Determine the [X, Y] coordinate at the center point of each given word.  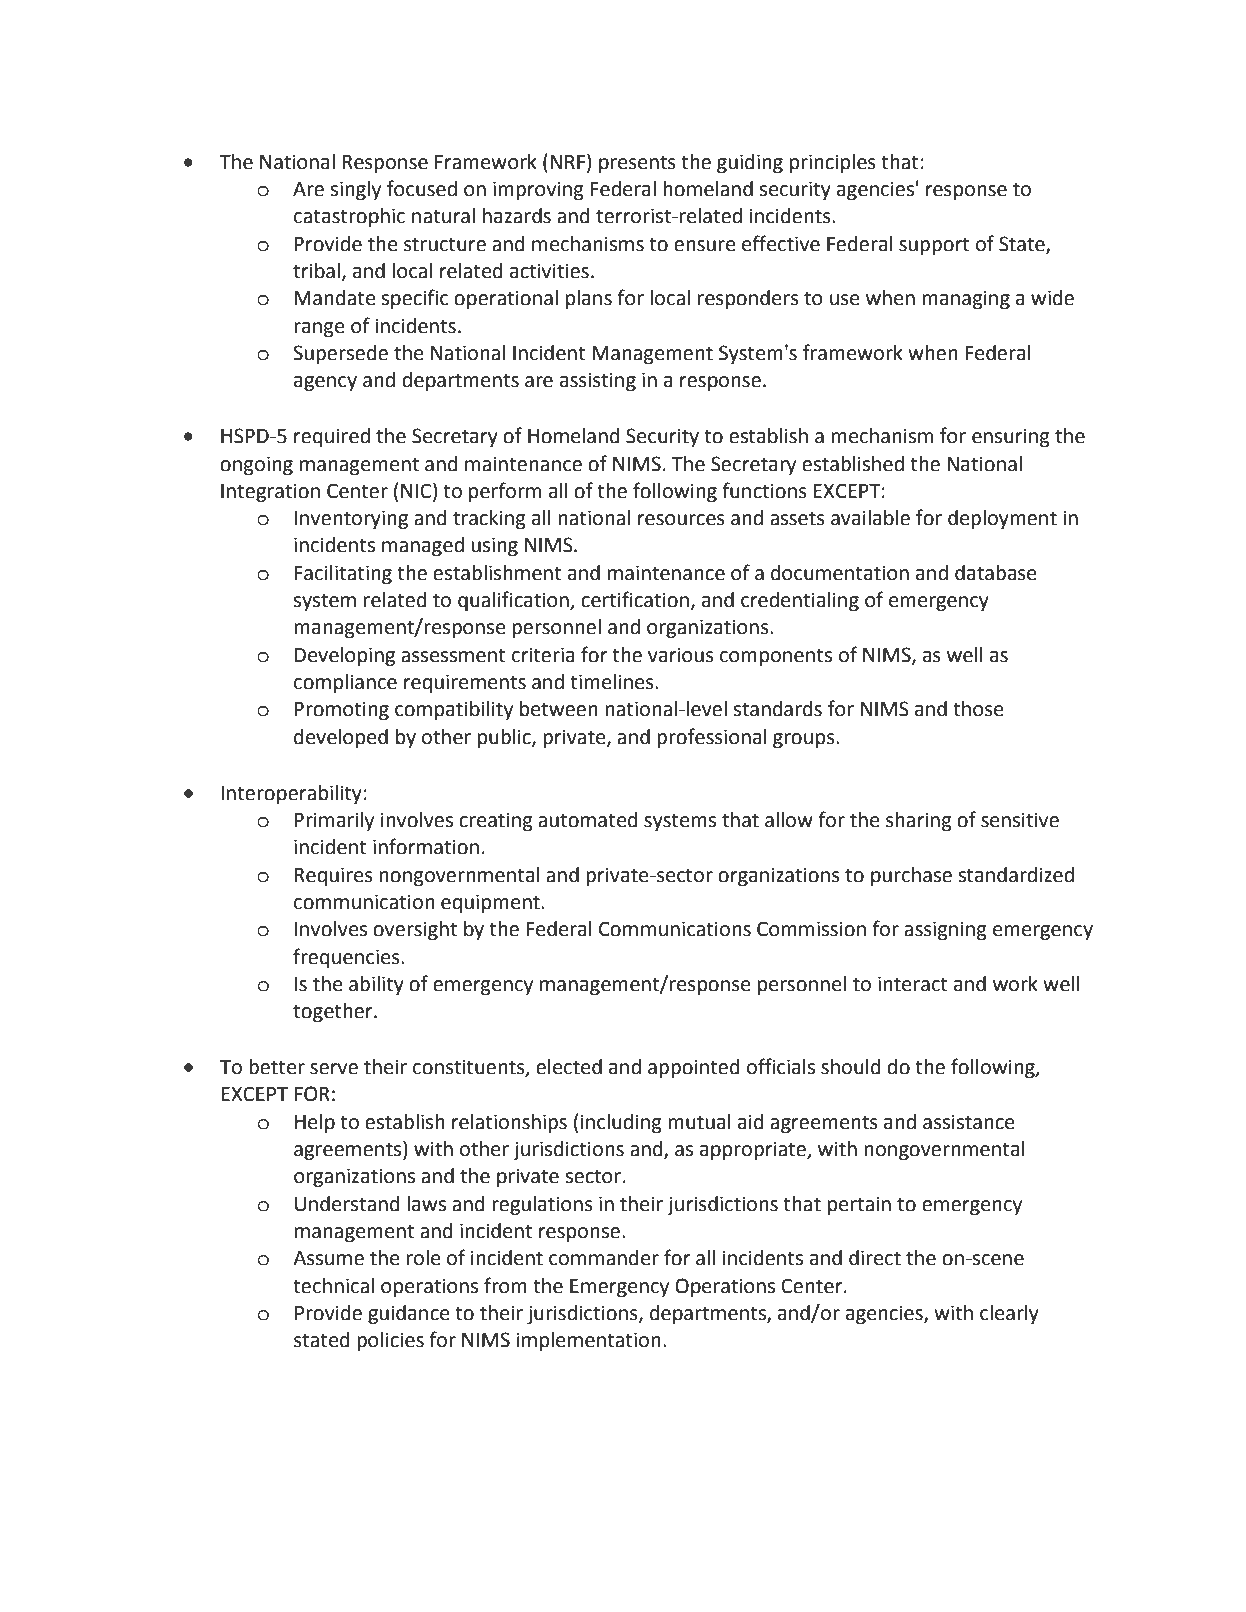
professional [712, 738]
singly [355, 191]
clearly [1009, 1315]
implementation [589, 1341]
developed [341, 738]
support [934, 246]
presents [637, 164]
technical [333, 1286]
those [978, 709]
